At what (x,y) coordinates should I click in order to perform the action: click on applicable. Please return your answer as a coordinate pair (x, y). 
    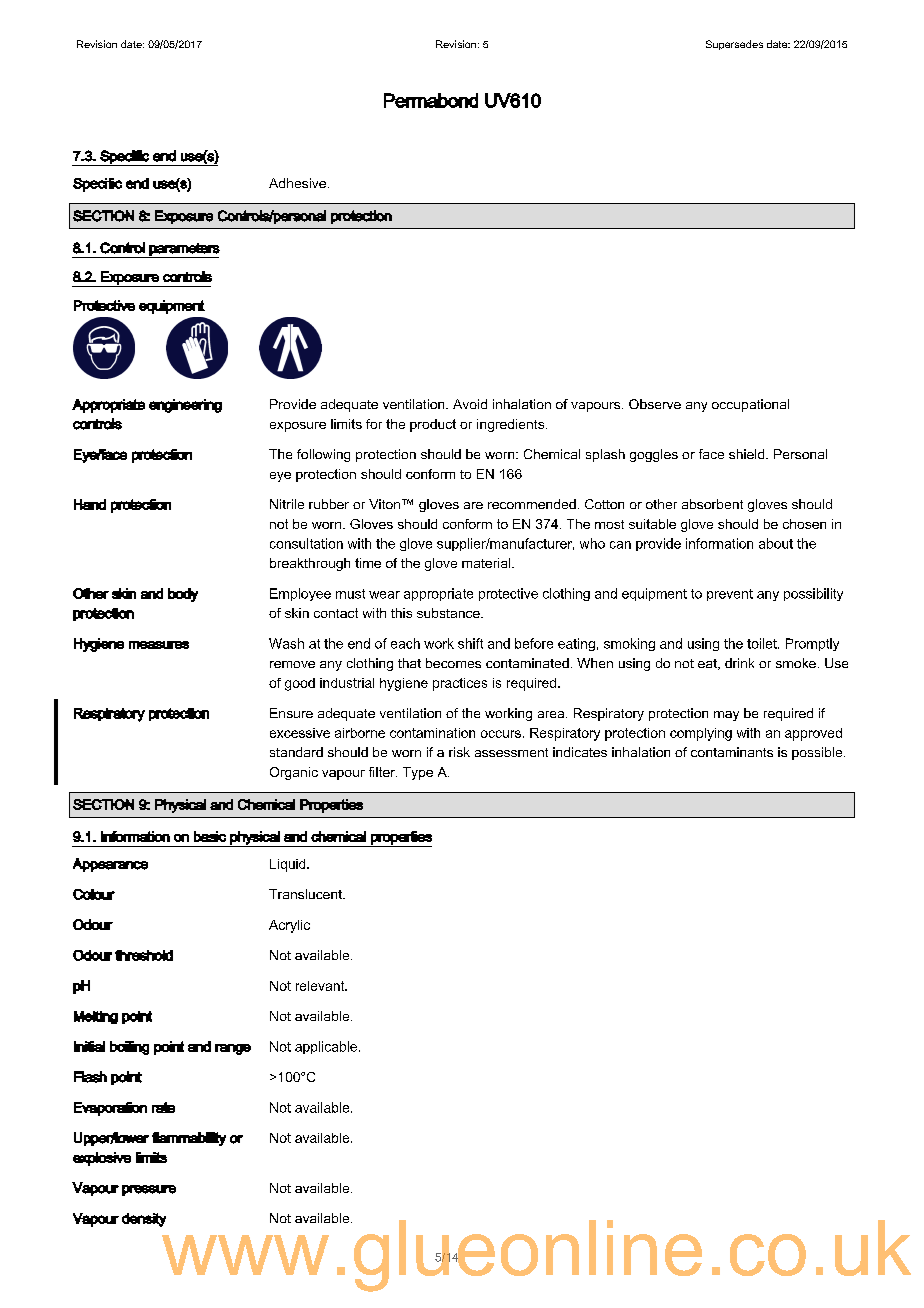
    Looking at the image, I should click on (326, 1047).
